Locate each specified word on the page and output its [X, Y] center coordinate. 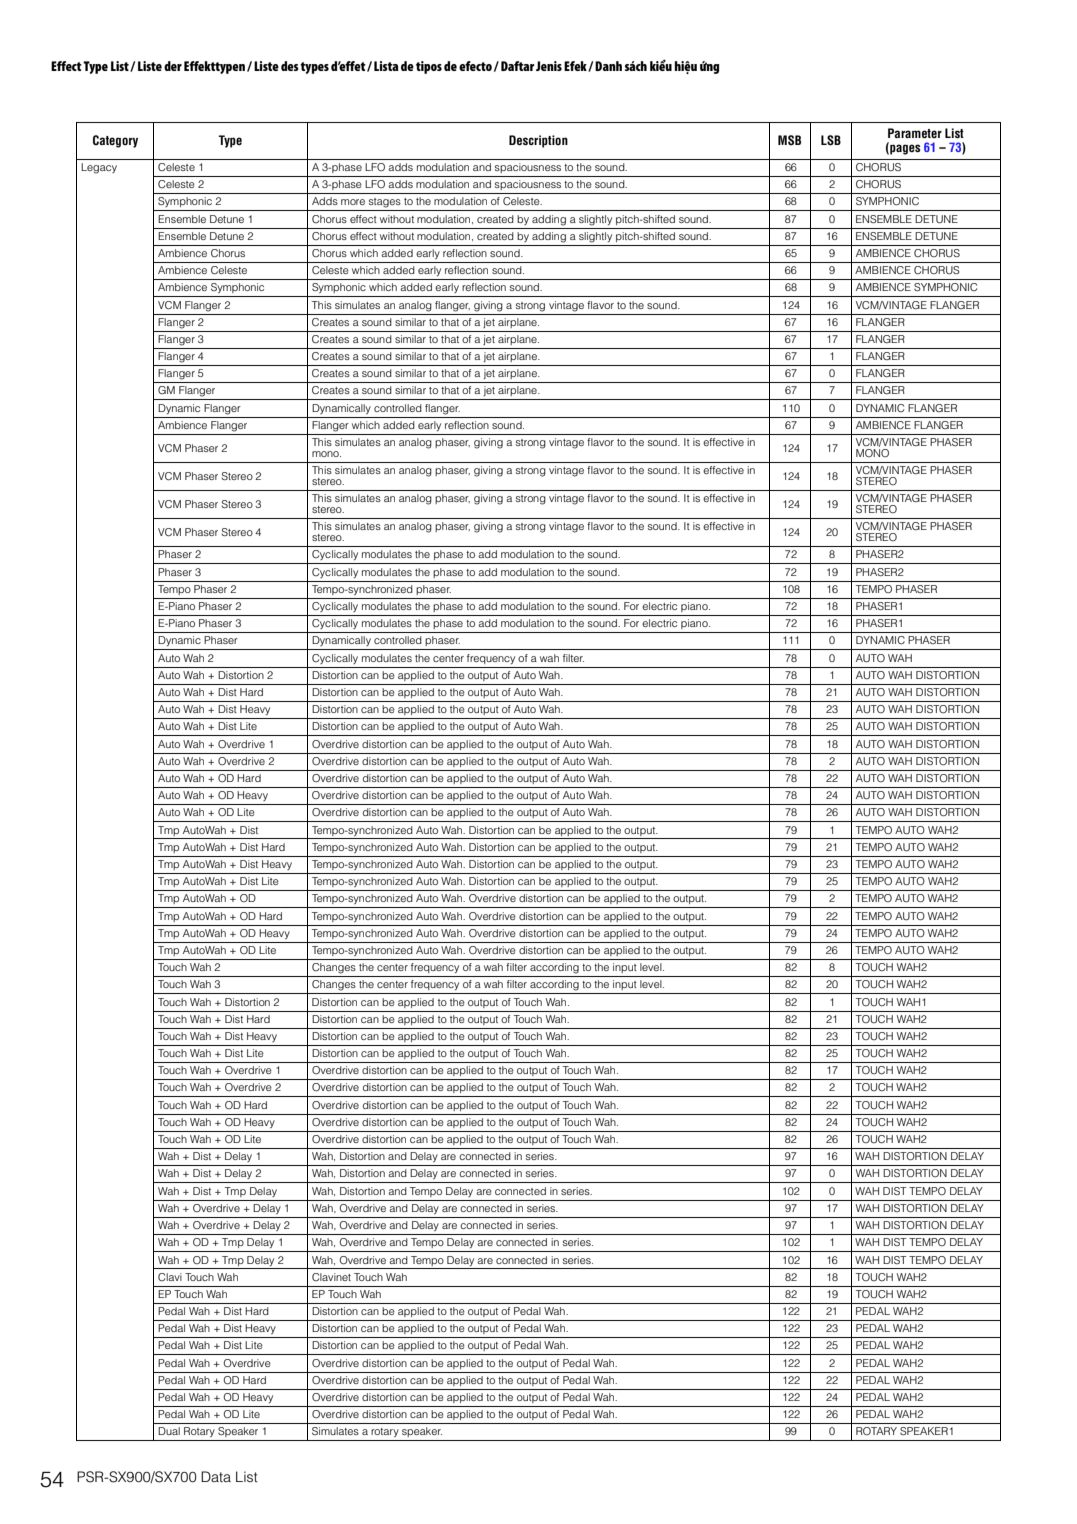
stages [385, 203]
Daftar [517, 66]
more [353, 202]
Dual [169, 1431]
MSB [789, 140]
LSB [831, 140]
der [173, 66]
